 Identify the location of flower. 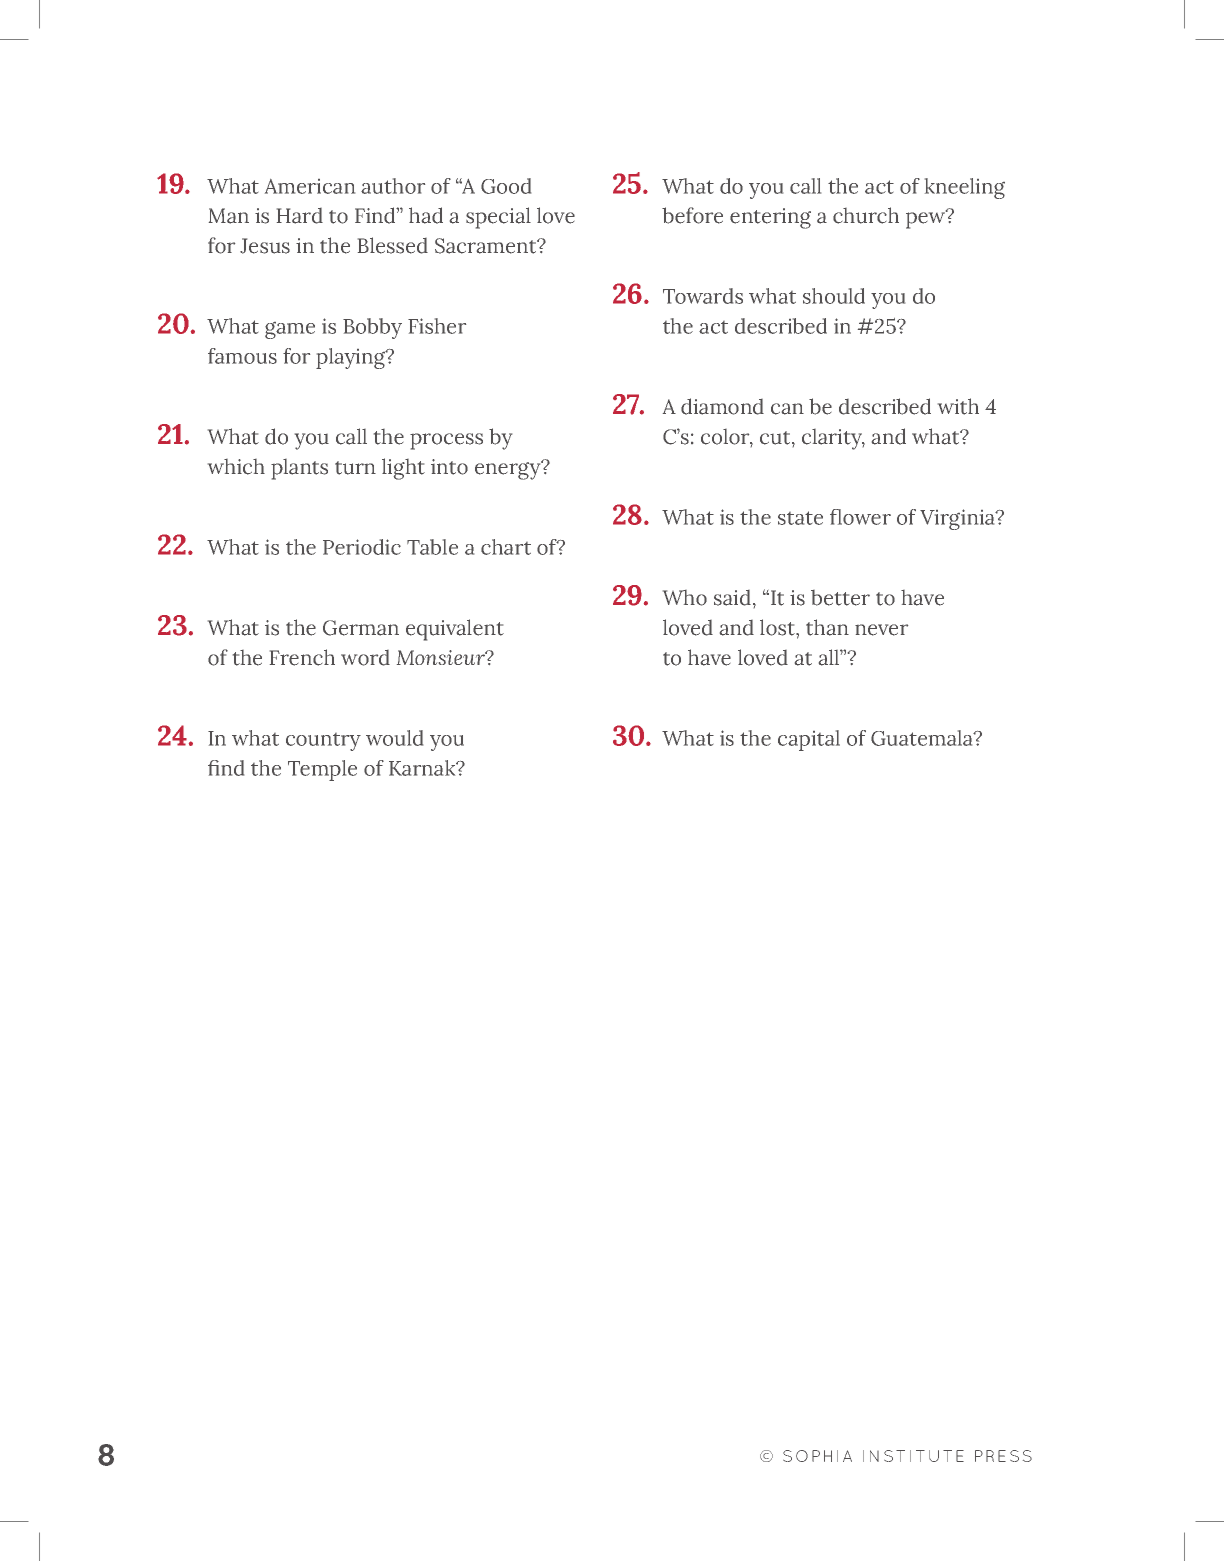
(860, 517).
